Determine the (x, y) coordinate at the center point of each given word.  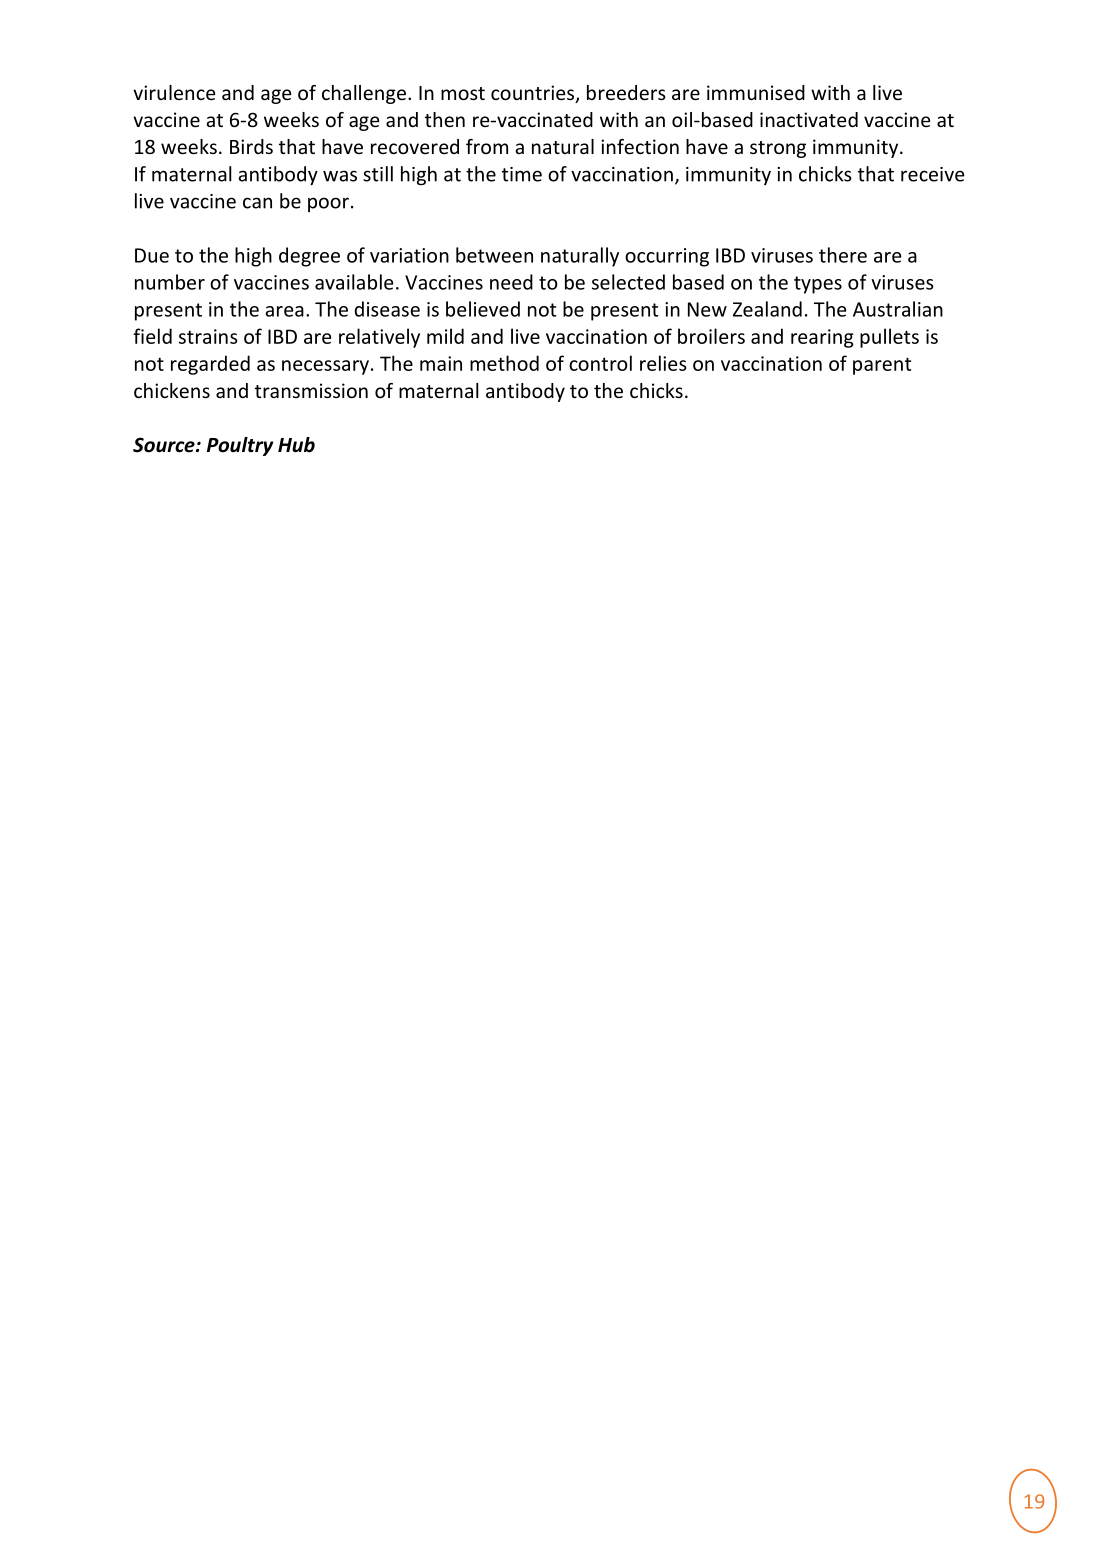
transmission (311, 390)
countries (534, 94)
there (843, 255)
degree (309, 257)
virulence (174, 92)
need (511, 282)
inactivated (809, 119)
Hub (296, 445)
